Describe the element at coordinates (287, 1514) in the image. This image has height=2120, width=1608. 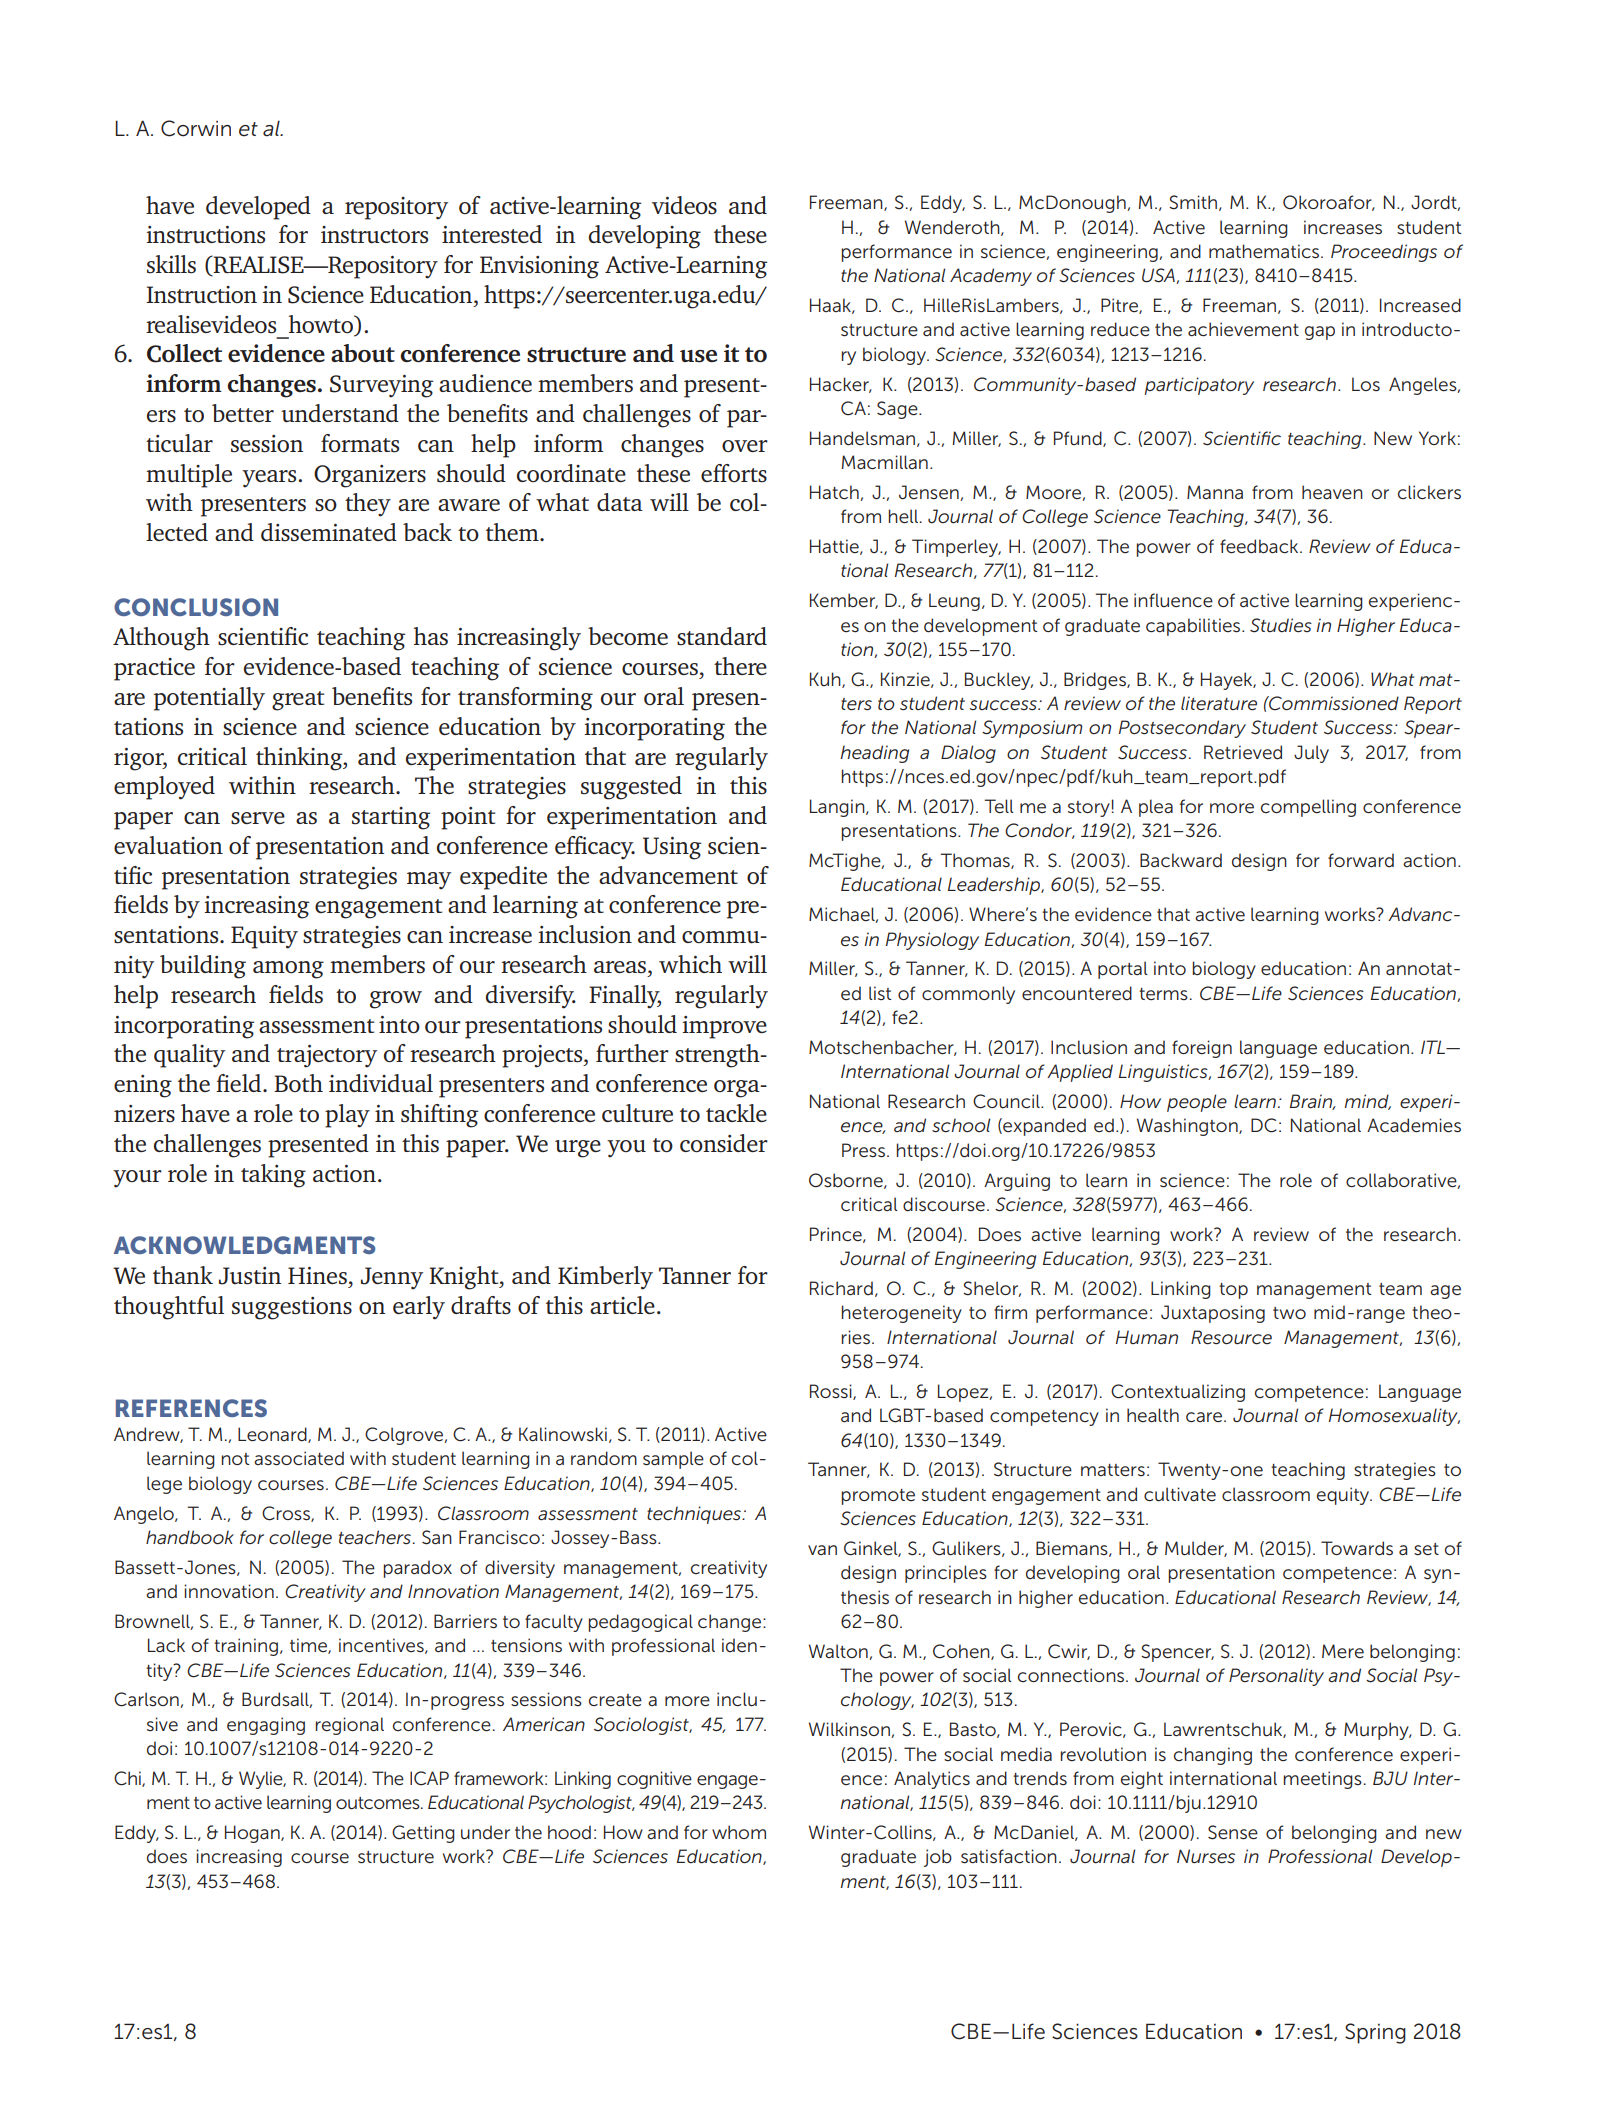
I see `Cross` at that location.
